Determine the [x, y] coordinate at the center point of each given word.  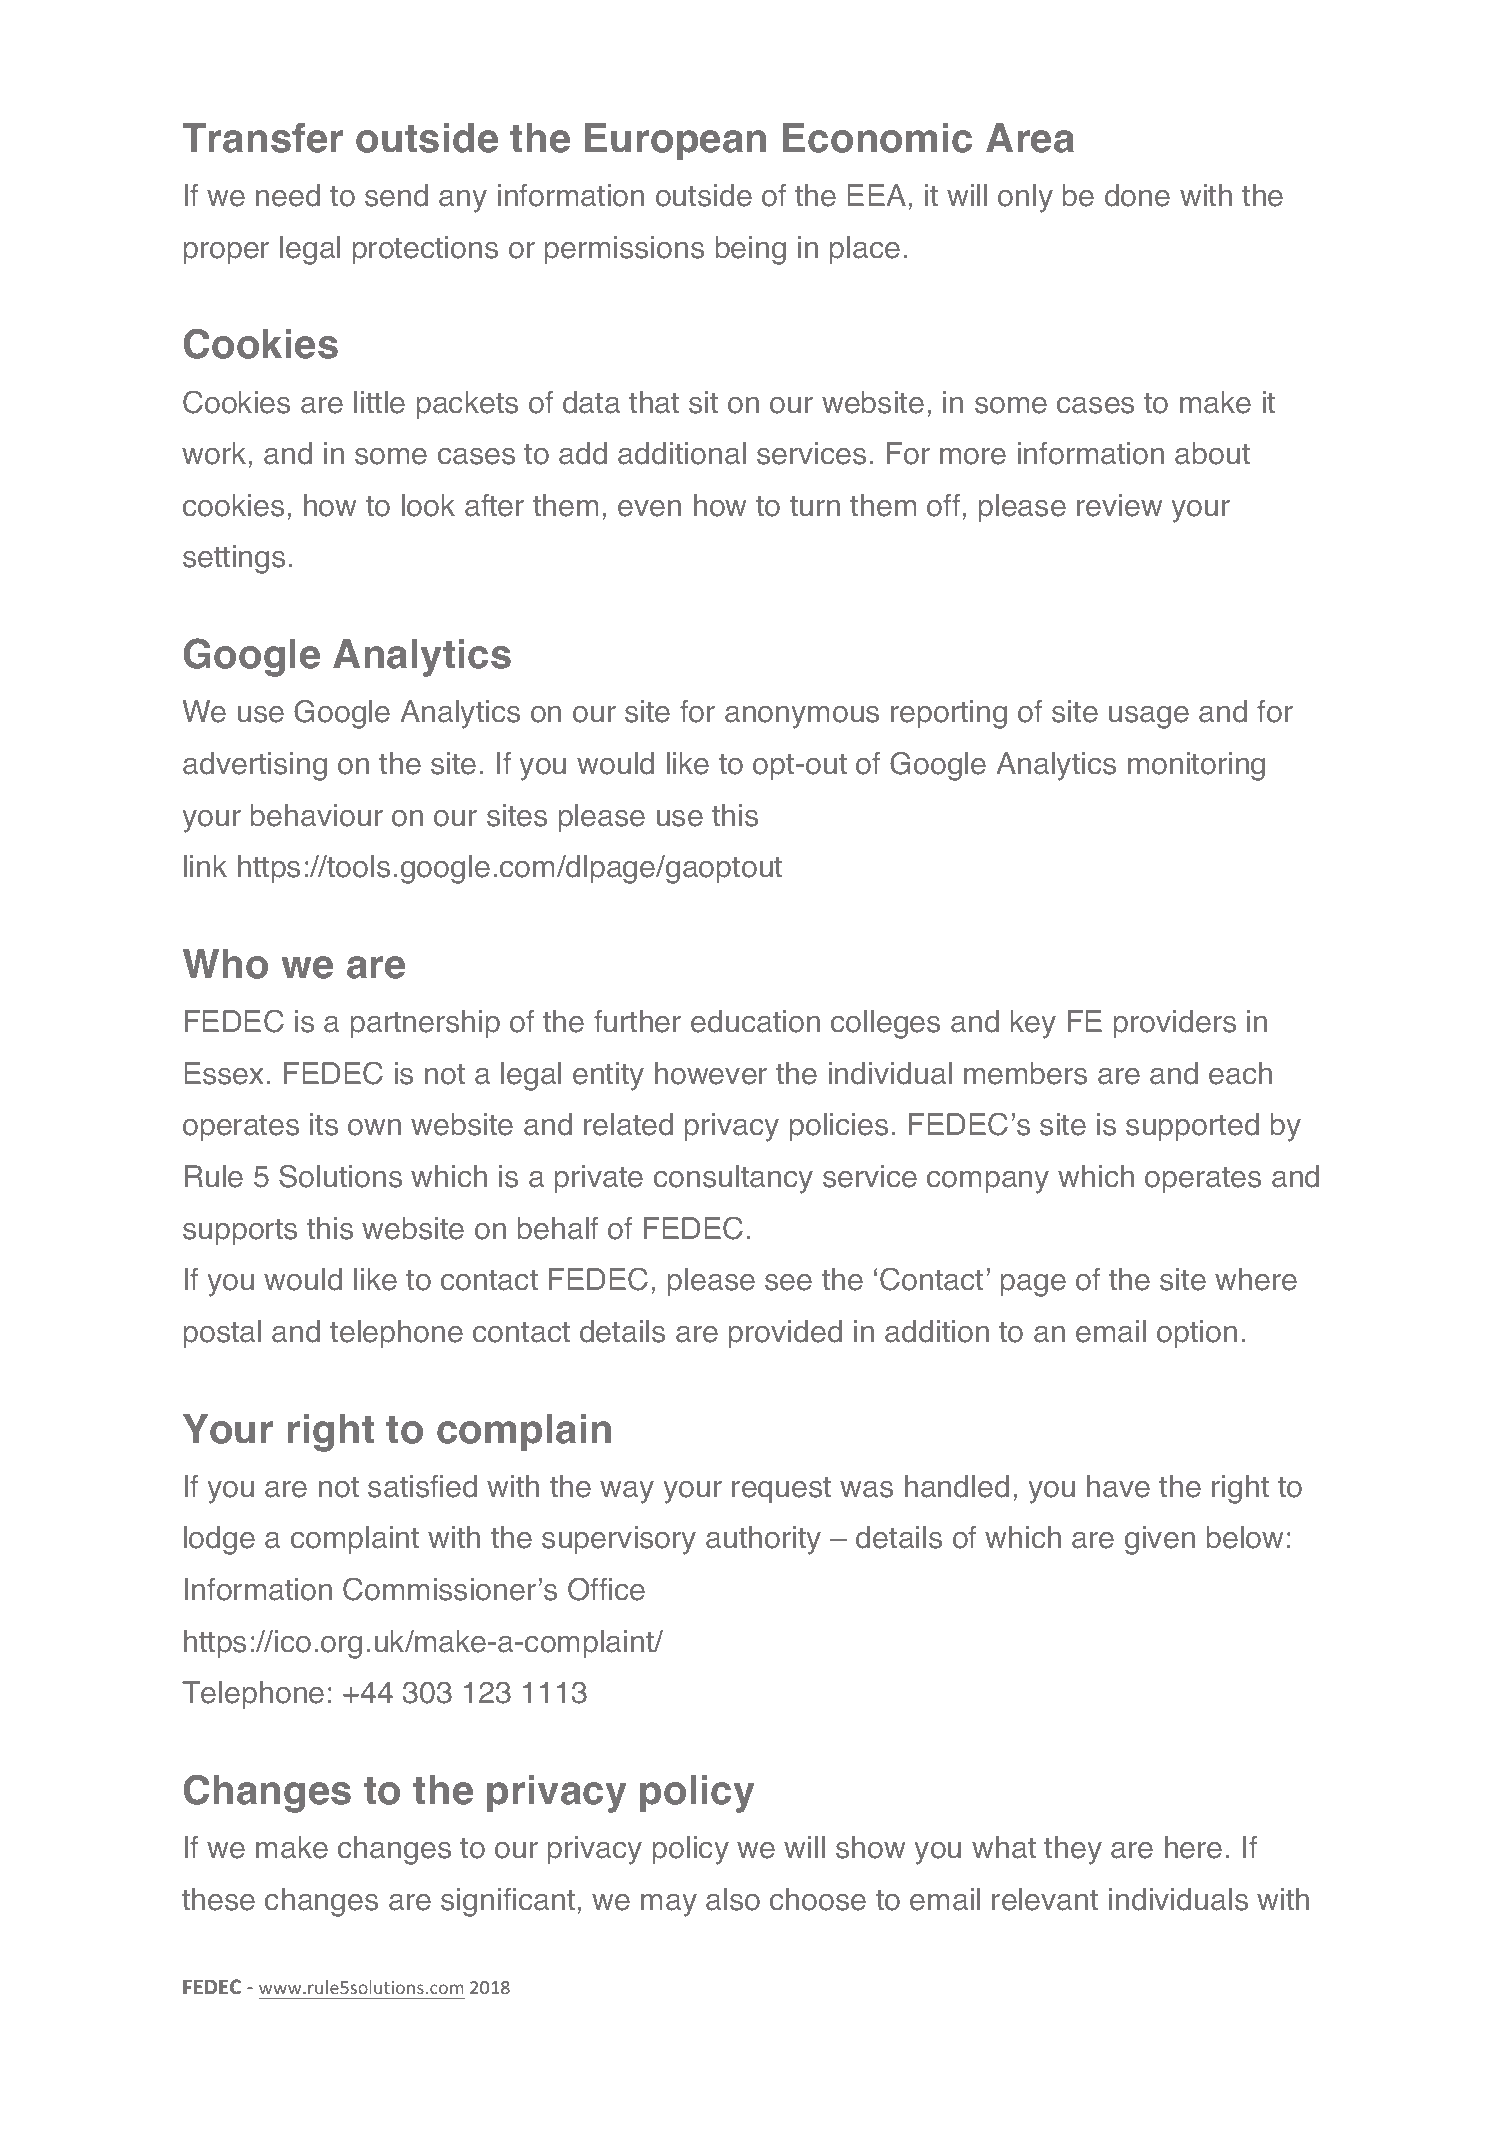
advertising [255, 766]
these [218, 1899]
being [751, 250]
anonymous [802, 717]
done [1137, 195]
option [1197, 1334]
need [288, 195]
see [788, 1282]
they [1073, 1850]
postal [222, 1334]
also [733, 1899]
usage [1149, 717]
